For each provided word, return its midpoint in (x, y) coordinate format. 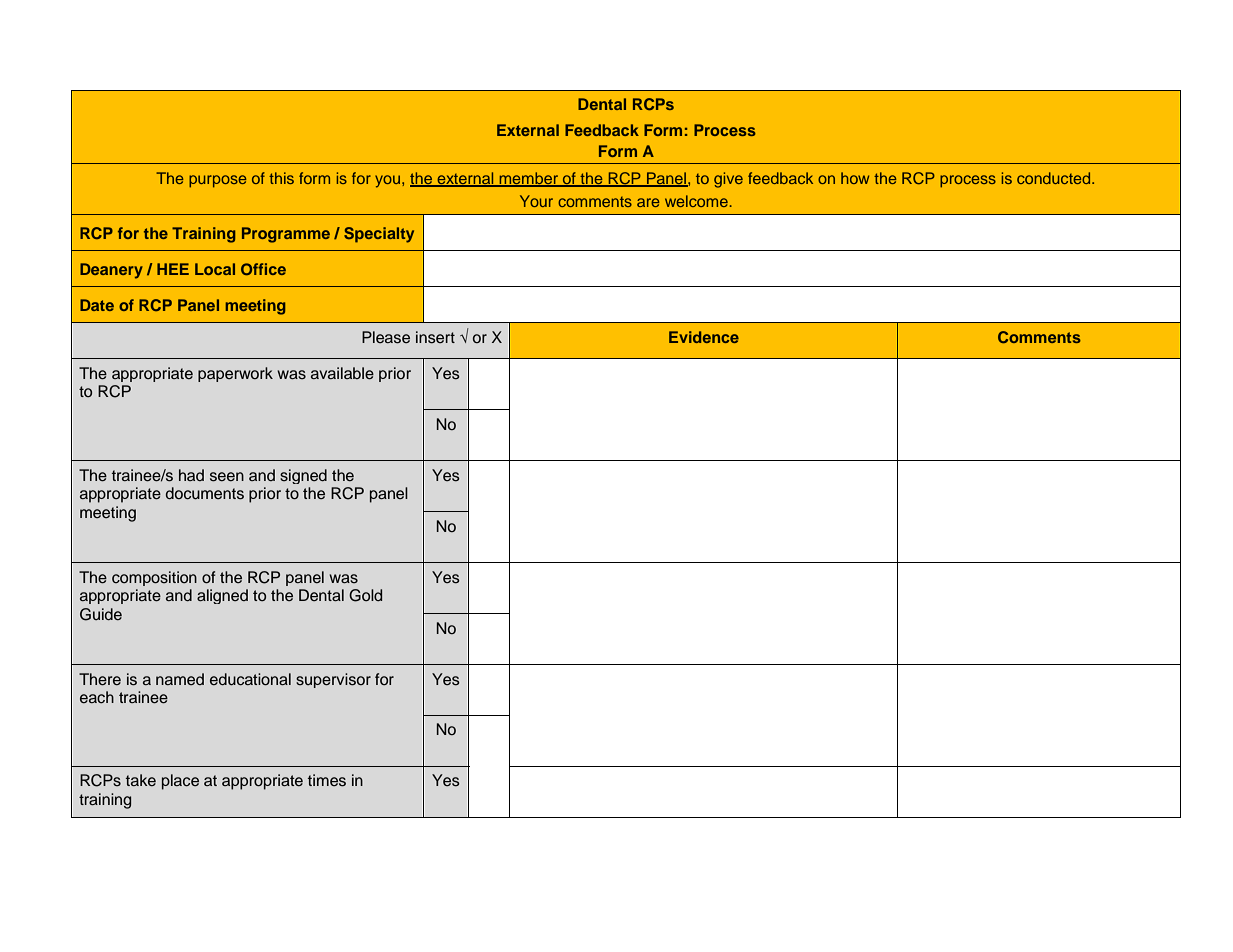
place (180, 782)
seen (227, 477)
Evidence (704, 337)
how (855, 178)
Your (536, 201)
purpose (218, 181)
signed (303, 476)
